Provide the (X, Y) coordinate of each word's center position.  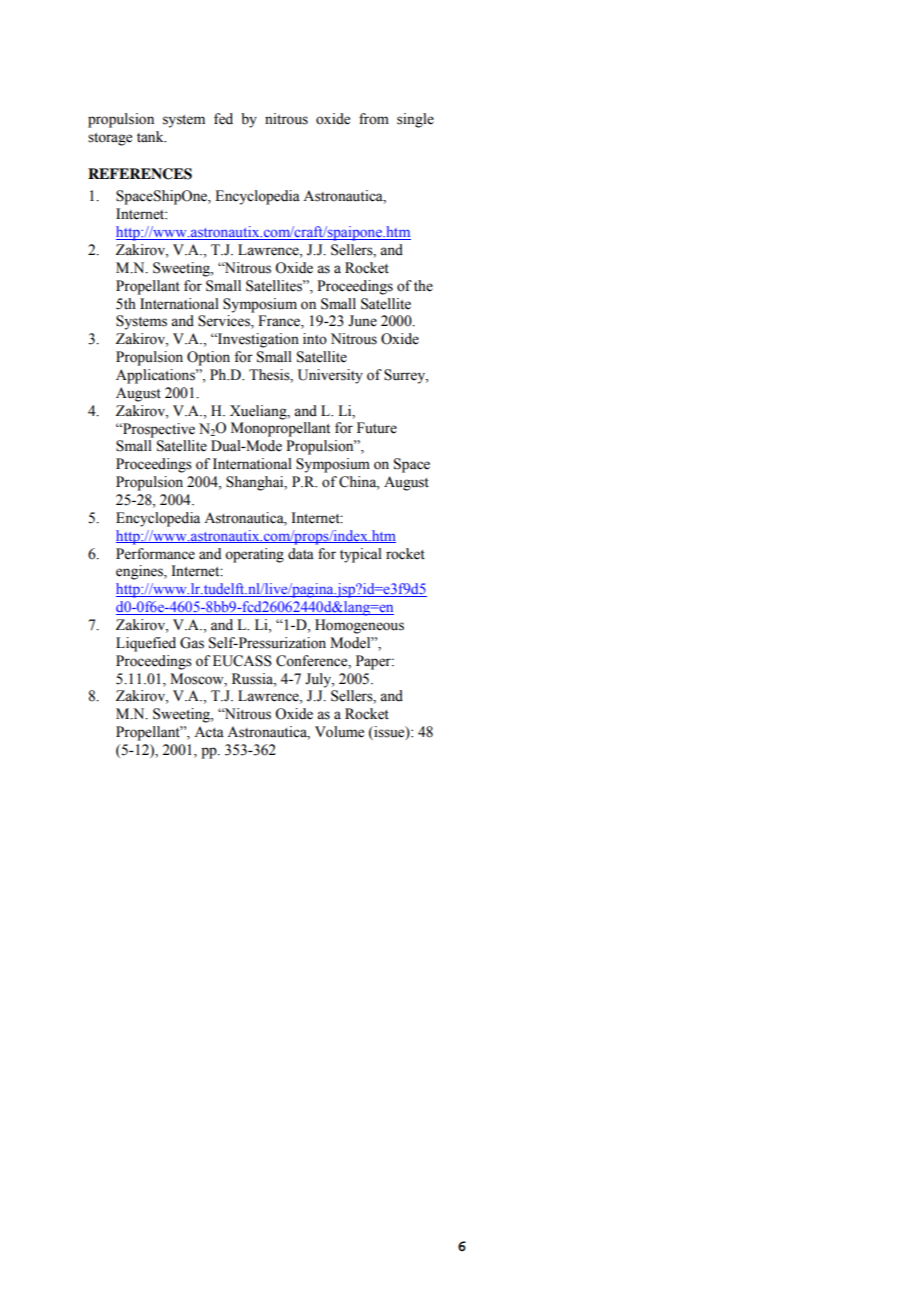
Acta (209, 732)
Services (225, 322)
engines (140, 572)
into (315, 339)
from (374, 119)
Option (208, 358)
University (330, 376)
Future (377, 428)
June (362, 321)
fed (223, 119)
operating (254, 555)
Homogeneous (359, 626)
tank (151, 136)
